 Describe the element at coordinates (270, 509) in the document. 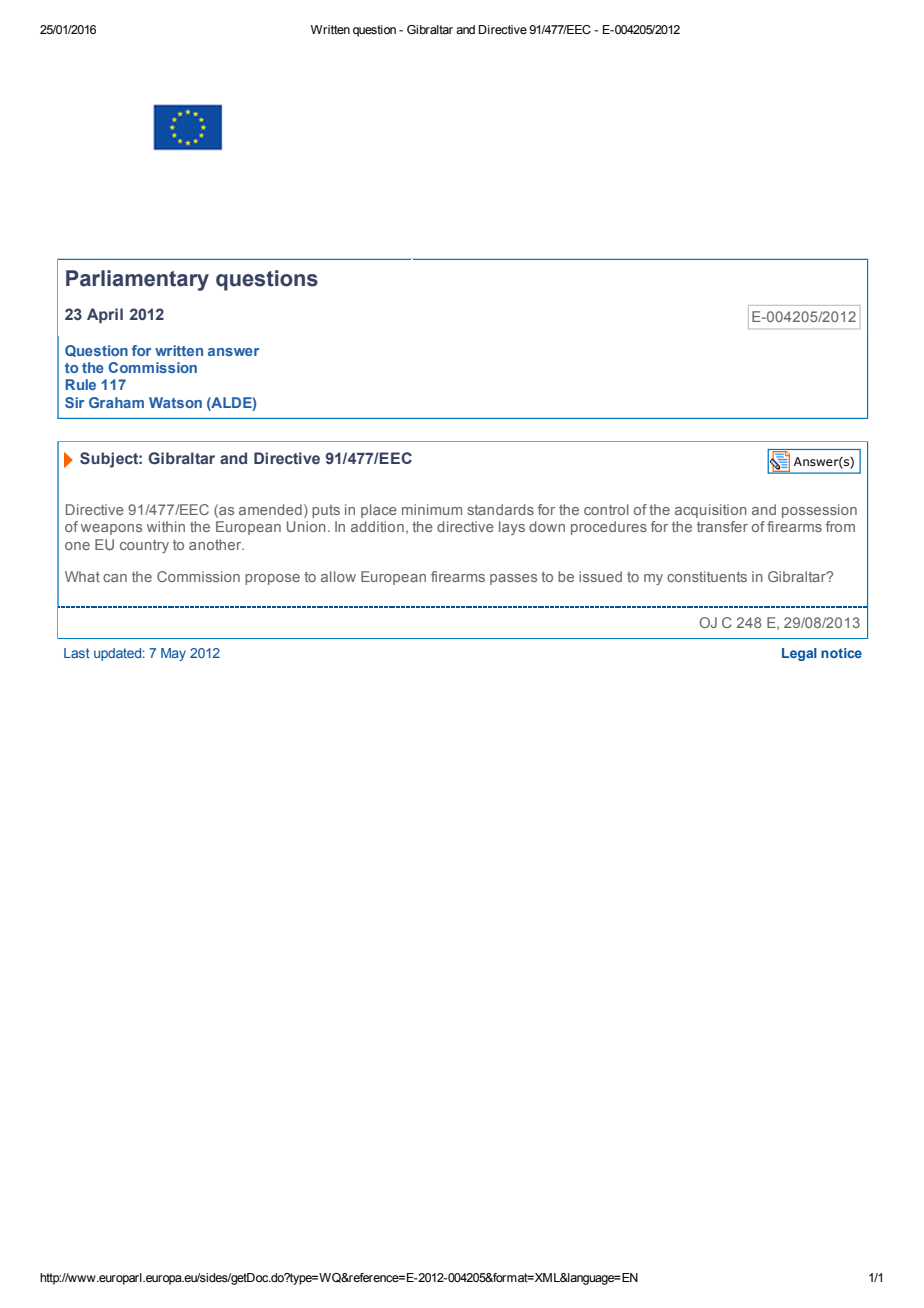

I see `amended` at that location.
